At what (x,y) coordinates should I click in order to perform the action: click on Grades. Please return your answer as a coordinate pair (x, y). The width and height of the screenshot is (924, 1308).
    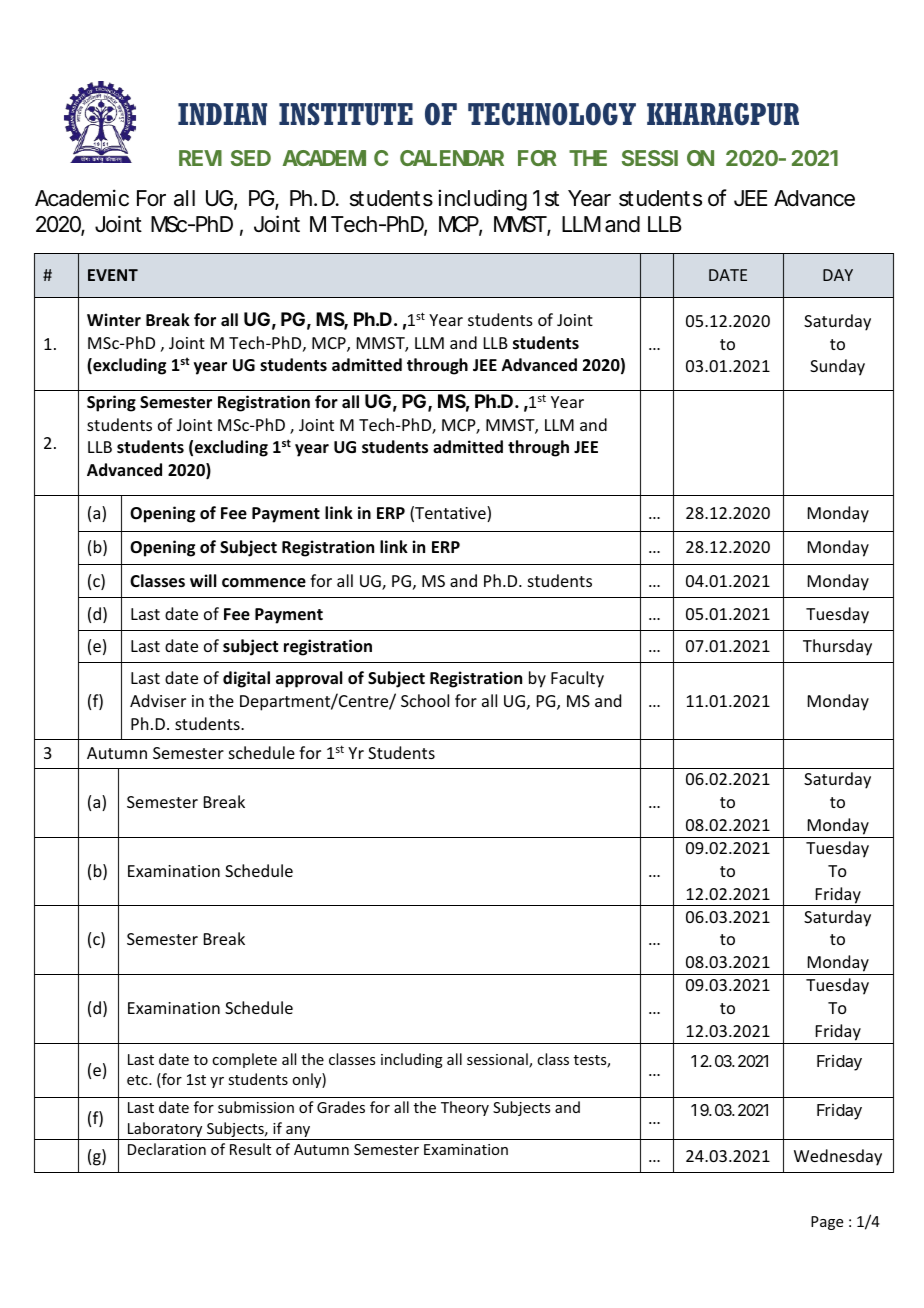
    Looking at the image, I should click on (341, 1107).
